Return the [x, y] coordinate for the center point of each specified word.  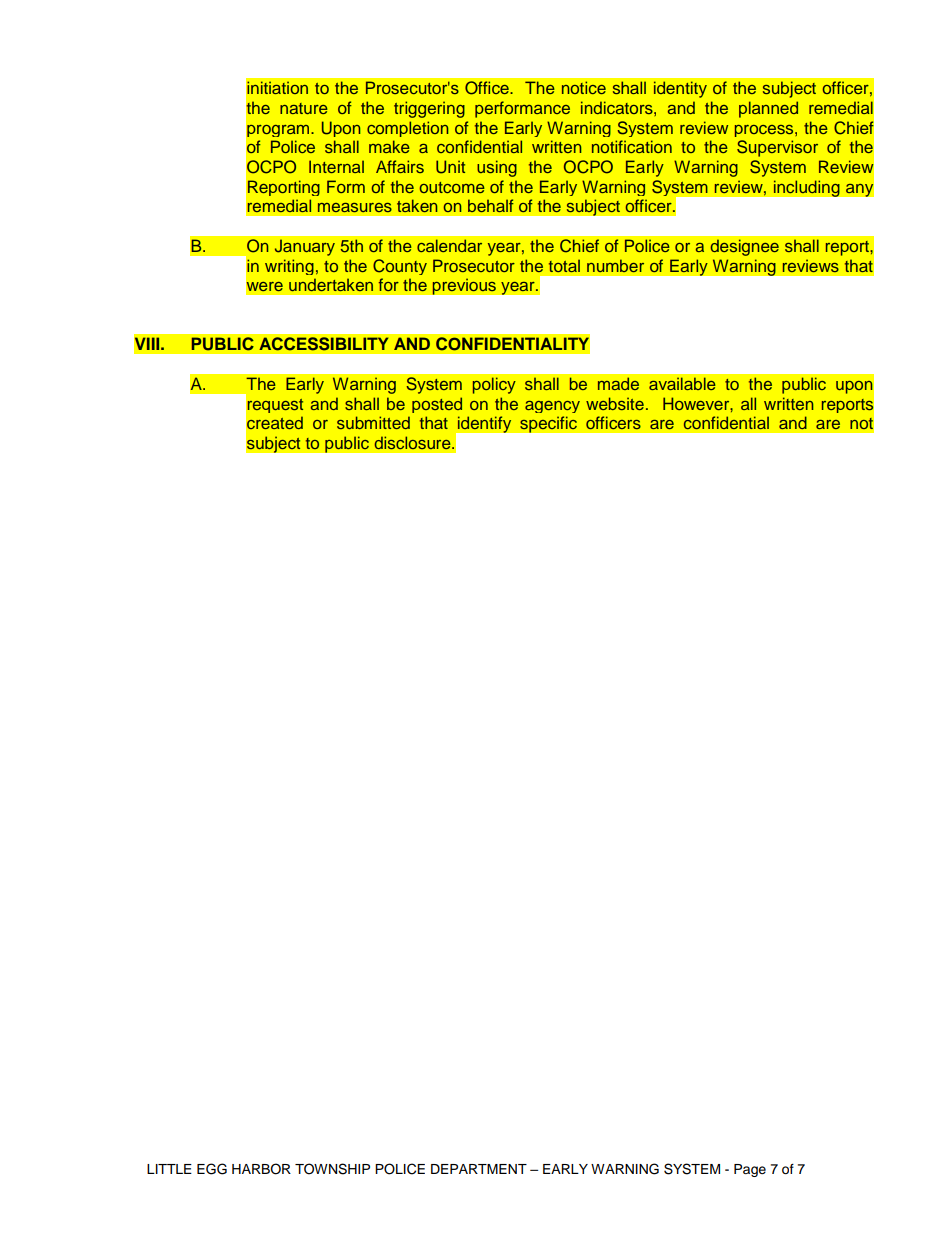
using [497, 168]
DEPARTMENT [479, 1169]
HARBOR [261, 1169]
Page [750, 1170]
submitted [373, 422]
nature [304, 108]
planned [768, 109]
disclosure [414, 442]
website [615, 403]
